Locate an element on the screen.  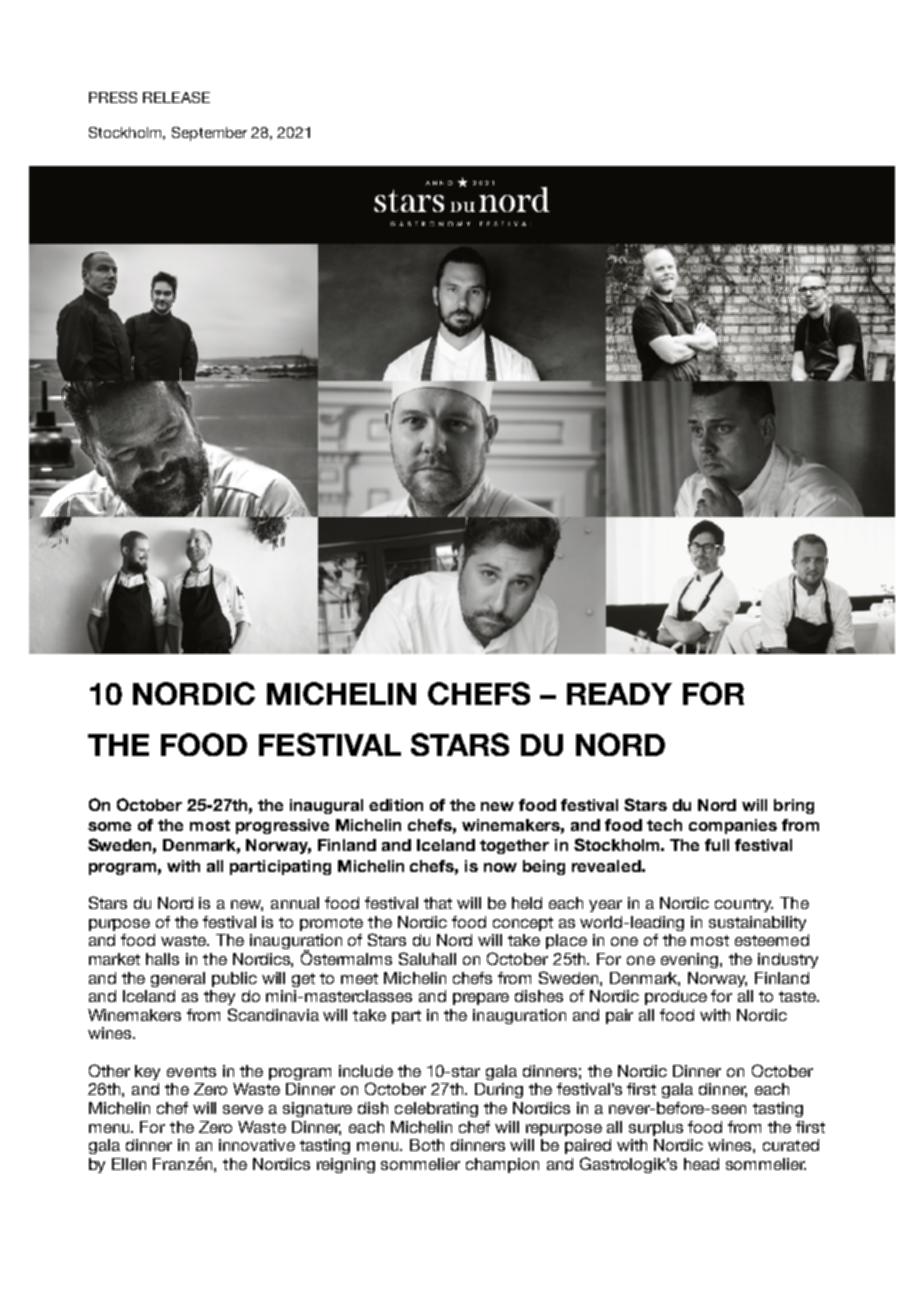
September is located at coordinates (209, 134).
